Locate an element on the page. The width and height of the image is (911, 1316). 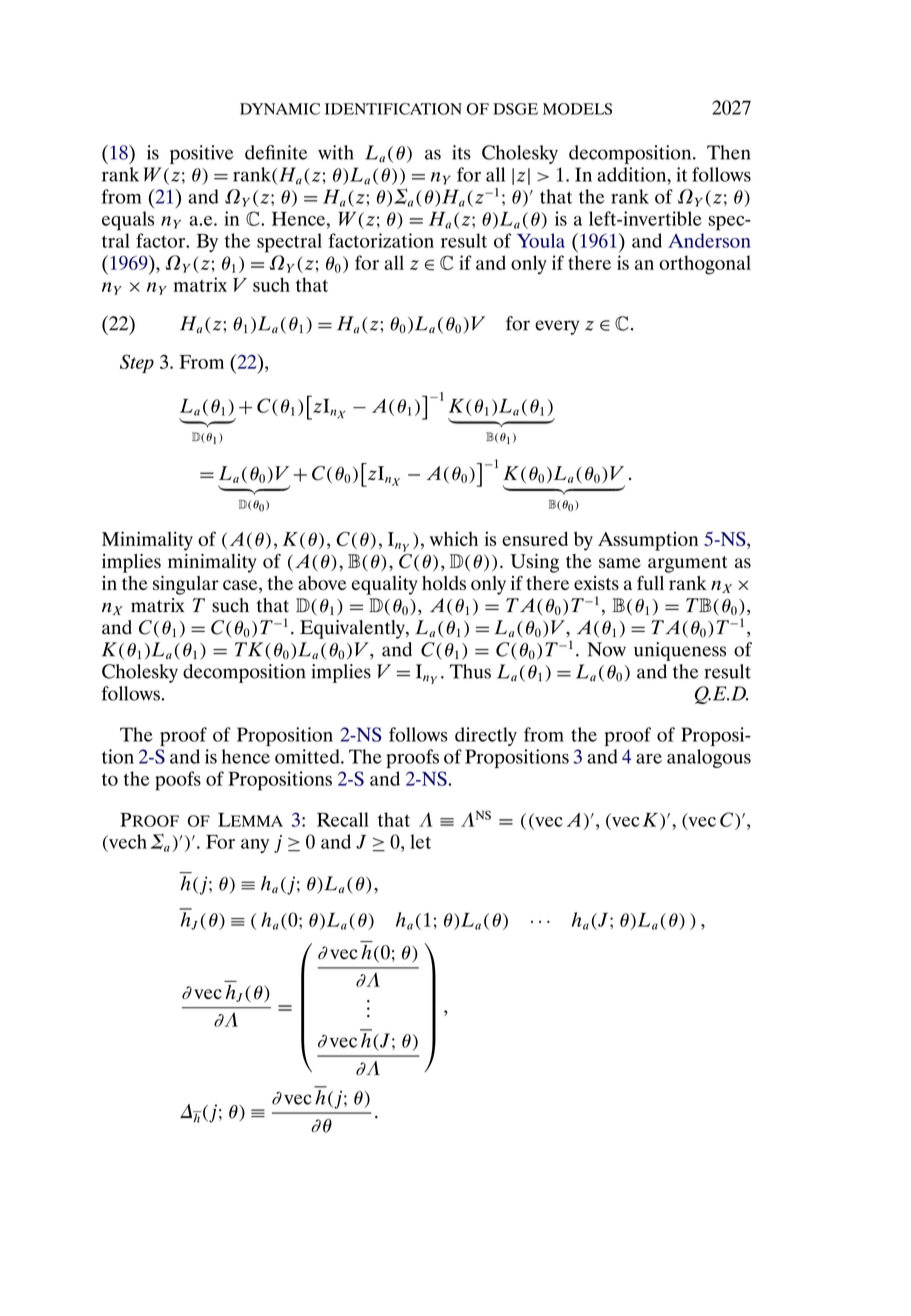
orthogonal is located at coordinates (705, 265).
